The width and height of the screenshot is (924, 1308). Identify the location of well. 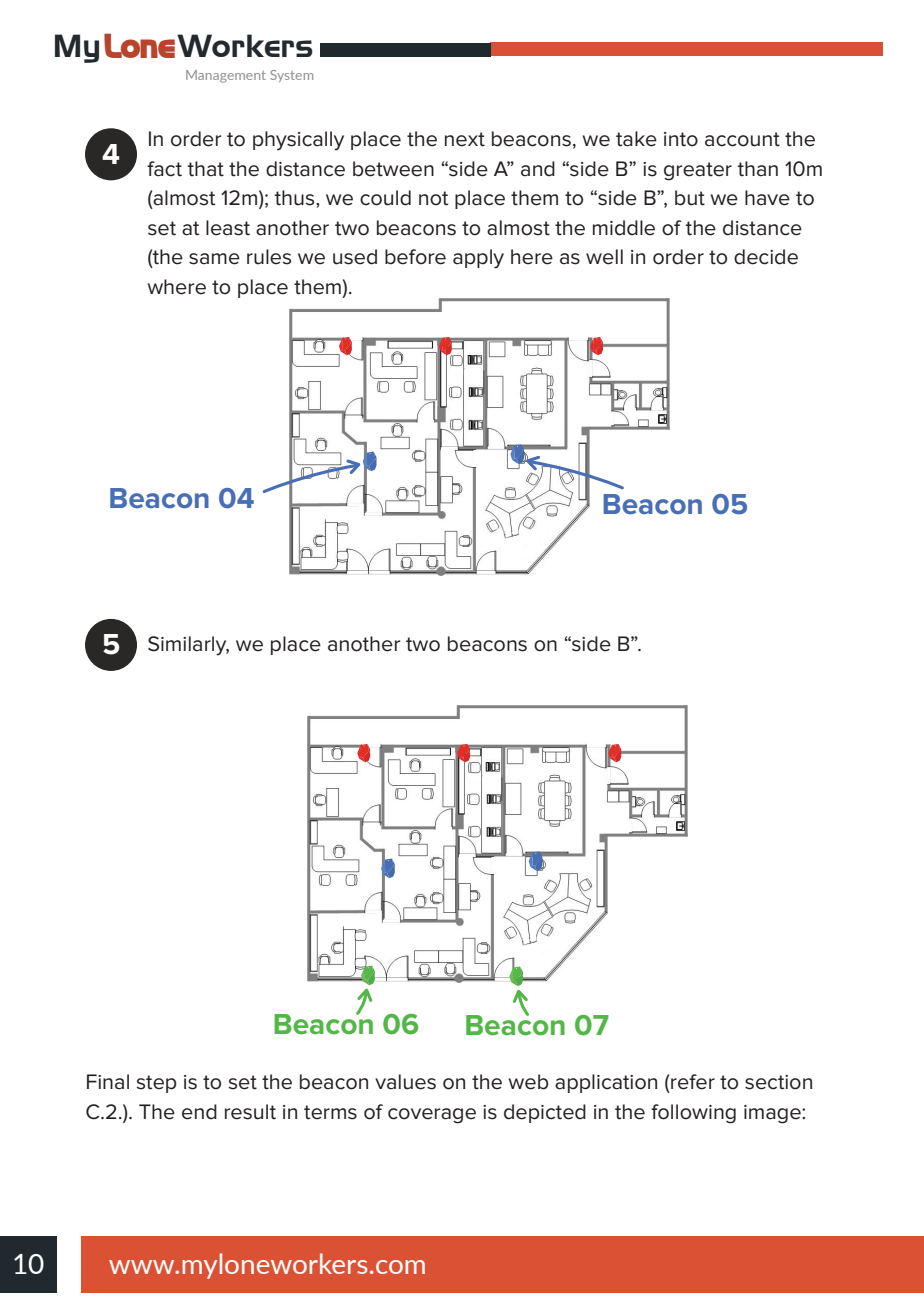
(604, 257).
